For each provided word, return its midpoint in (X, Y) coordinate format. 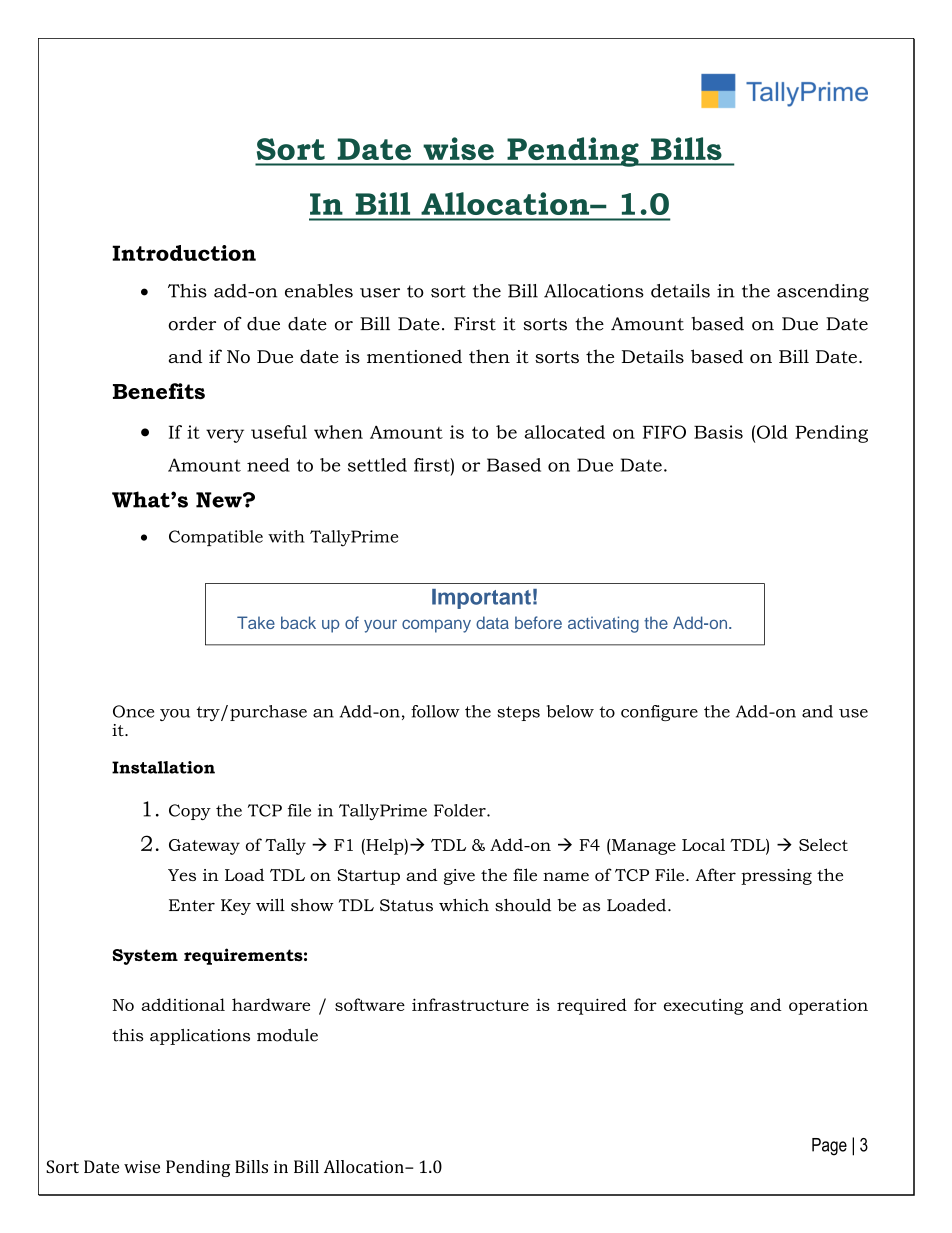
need (268, 465)
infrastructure (470, 1004)
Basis (718, 432)
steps (518, 713)
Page (829, 1147)
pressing (776, 877)
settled (377, 465)
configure (659, 713)
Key (236, 907)
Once (133, 711)
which (464, 905)
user (380, 293)
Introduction (184, 253)
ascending (823, 293)
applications (200, 1037)
